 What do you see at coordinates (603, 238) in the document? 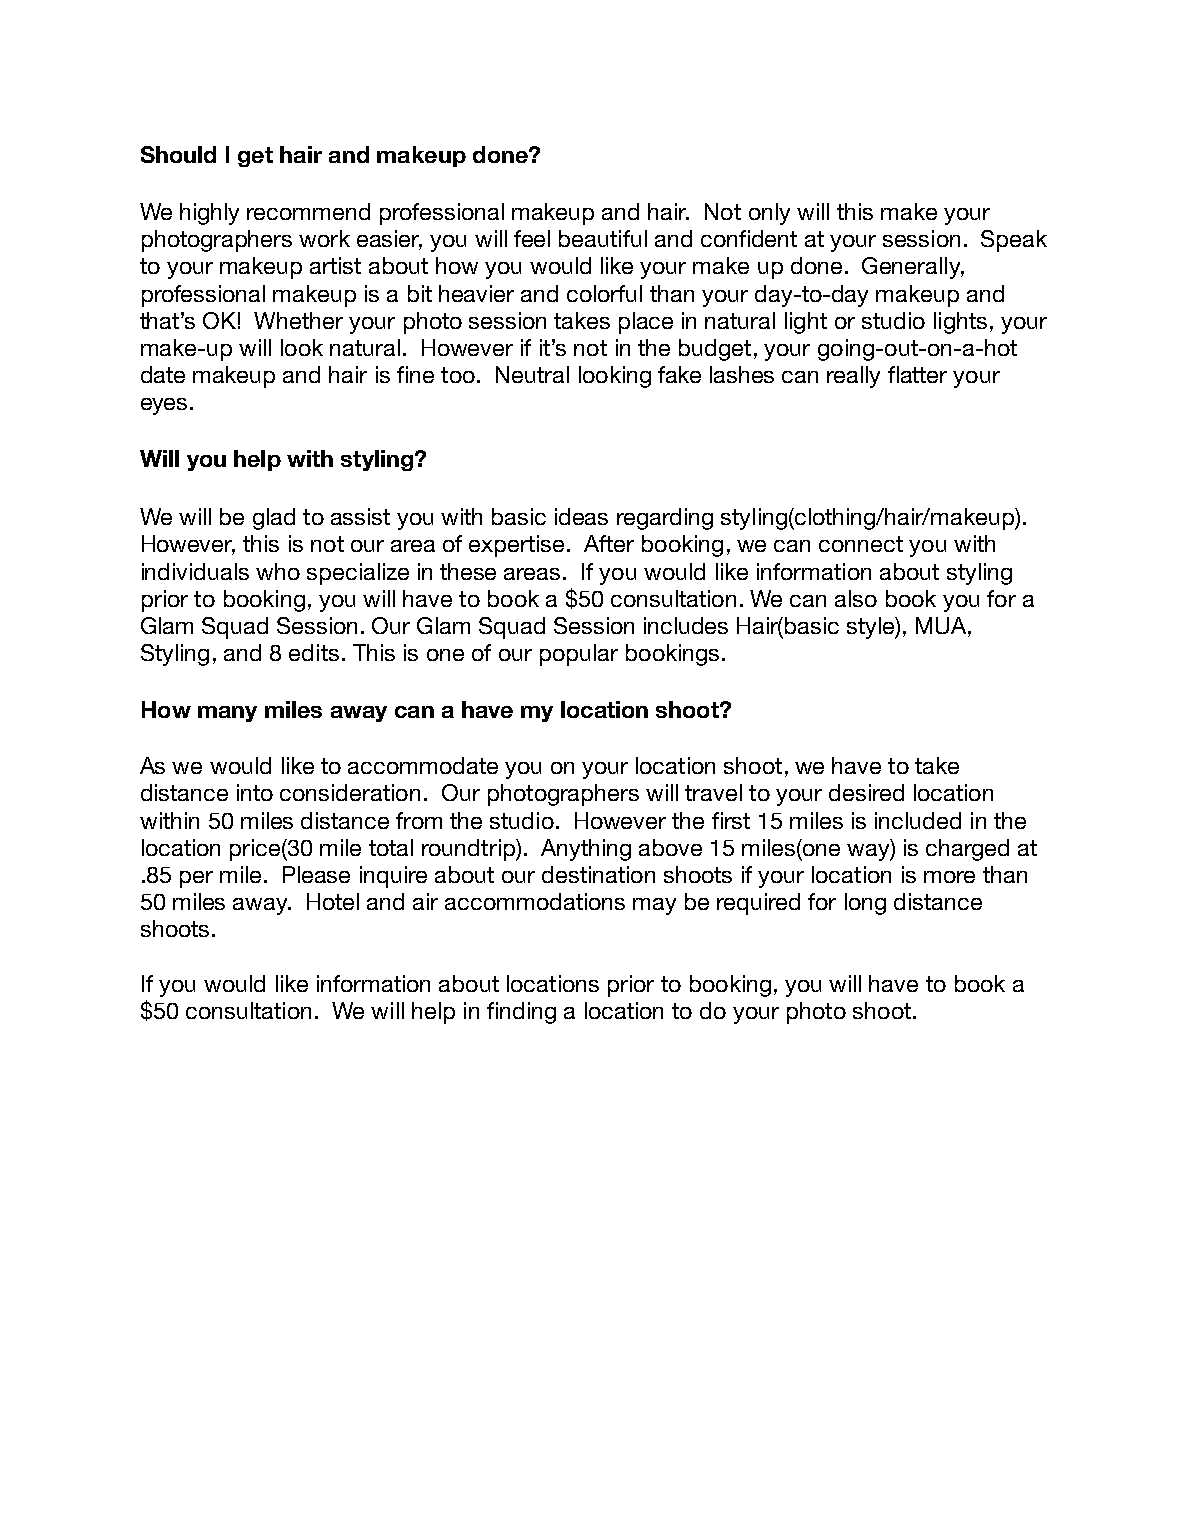
I see `beautiful` at bounding box center [603, 238].
